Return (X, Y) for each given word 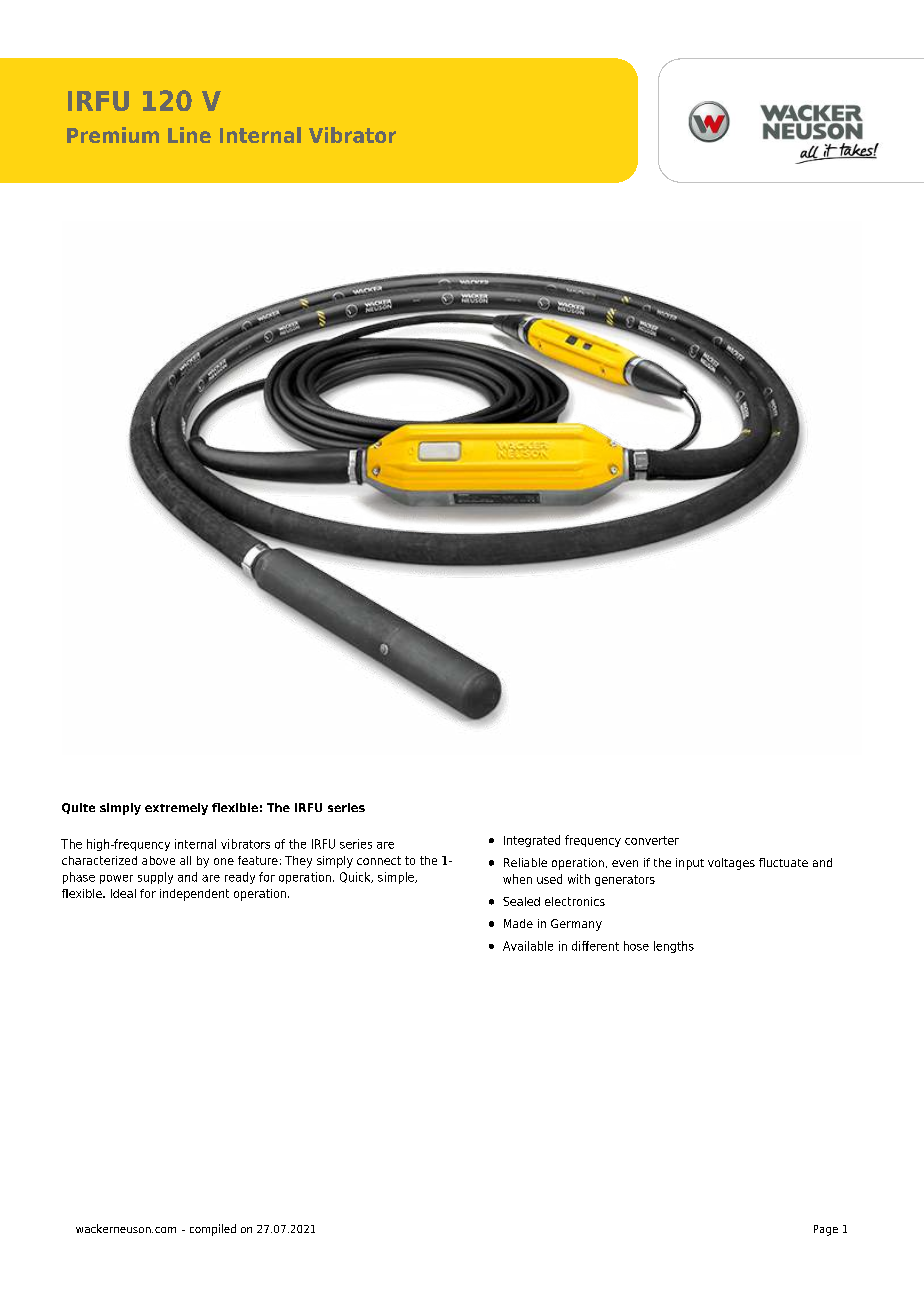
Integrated (532, 841)
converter (652, 840)
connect (379, 860)
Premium (113, 135)
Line (189, 135)
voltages (731, 864)
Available (528, 946)
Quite (78, 808)
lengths (674, 947)
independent (194, 895)
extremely (176, 809)
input (690, 864)
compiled (213, 1230)
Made (518, 923)
